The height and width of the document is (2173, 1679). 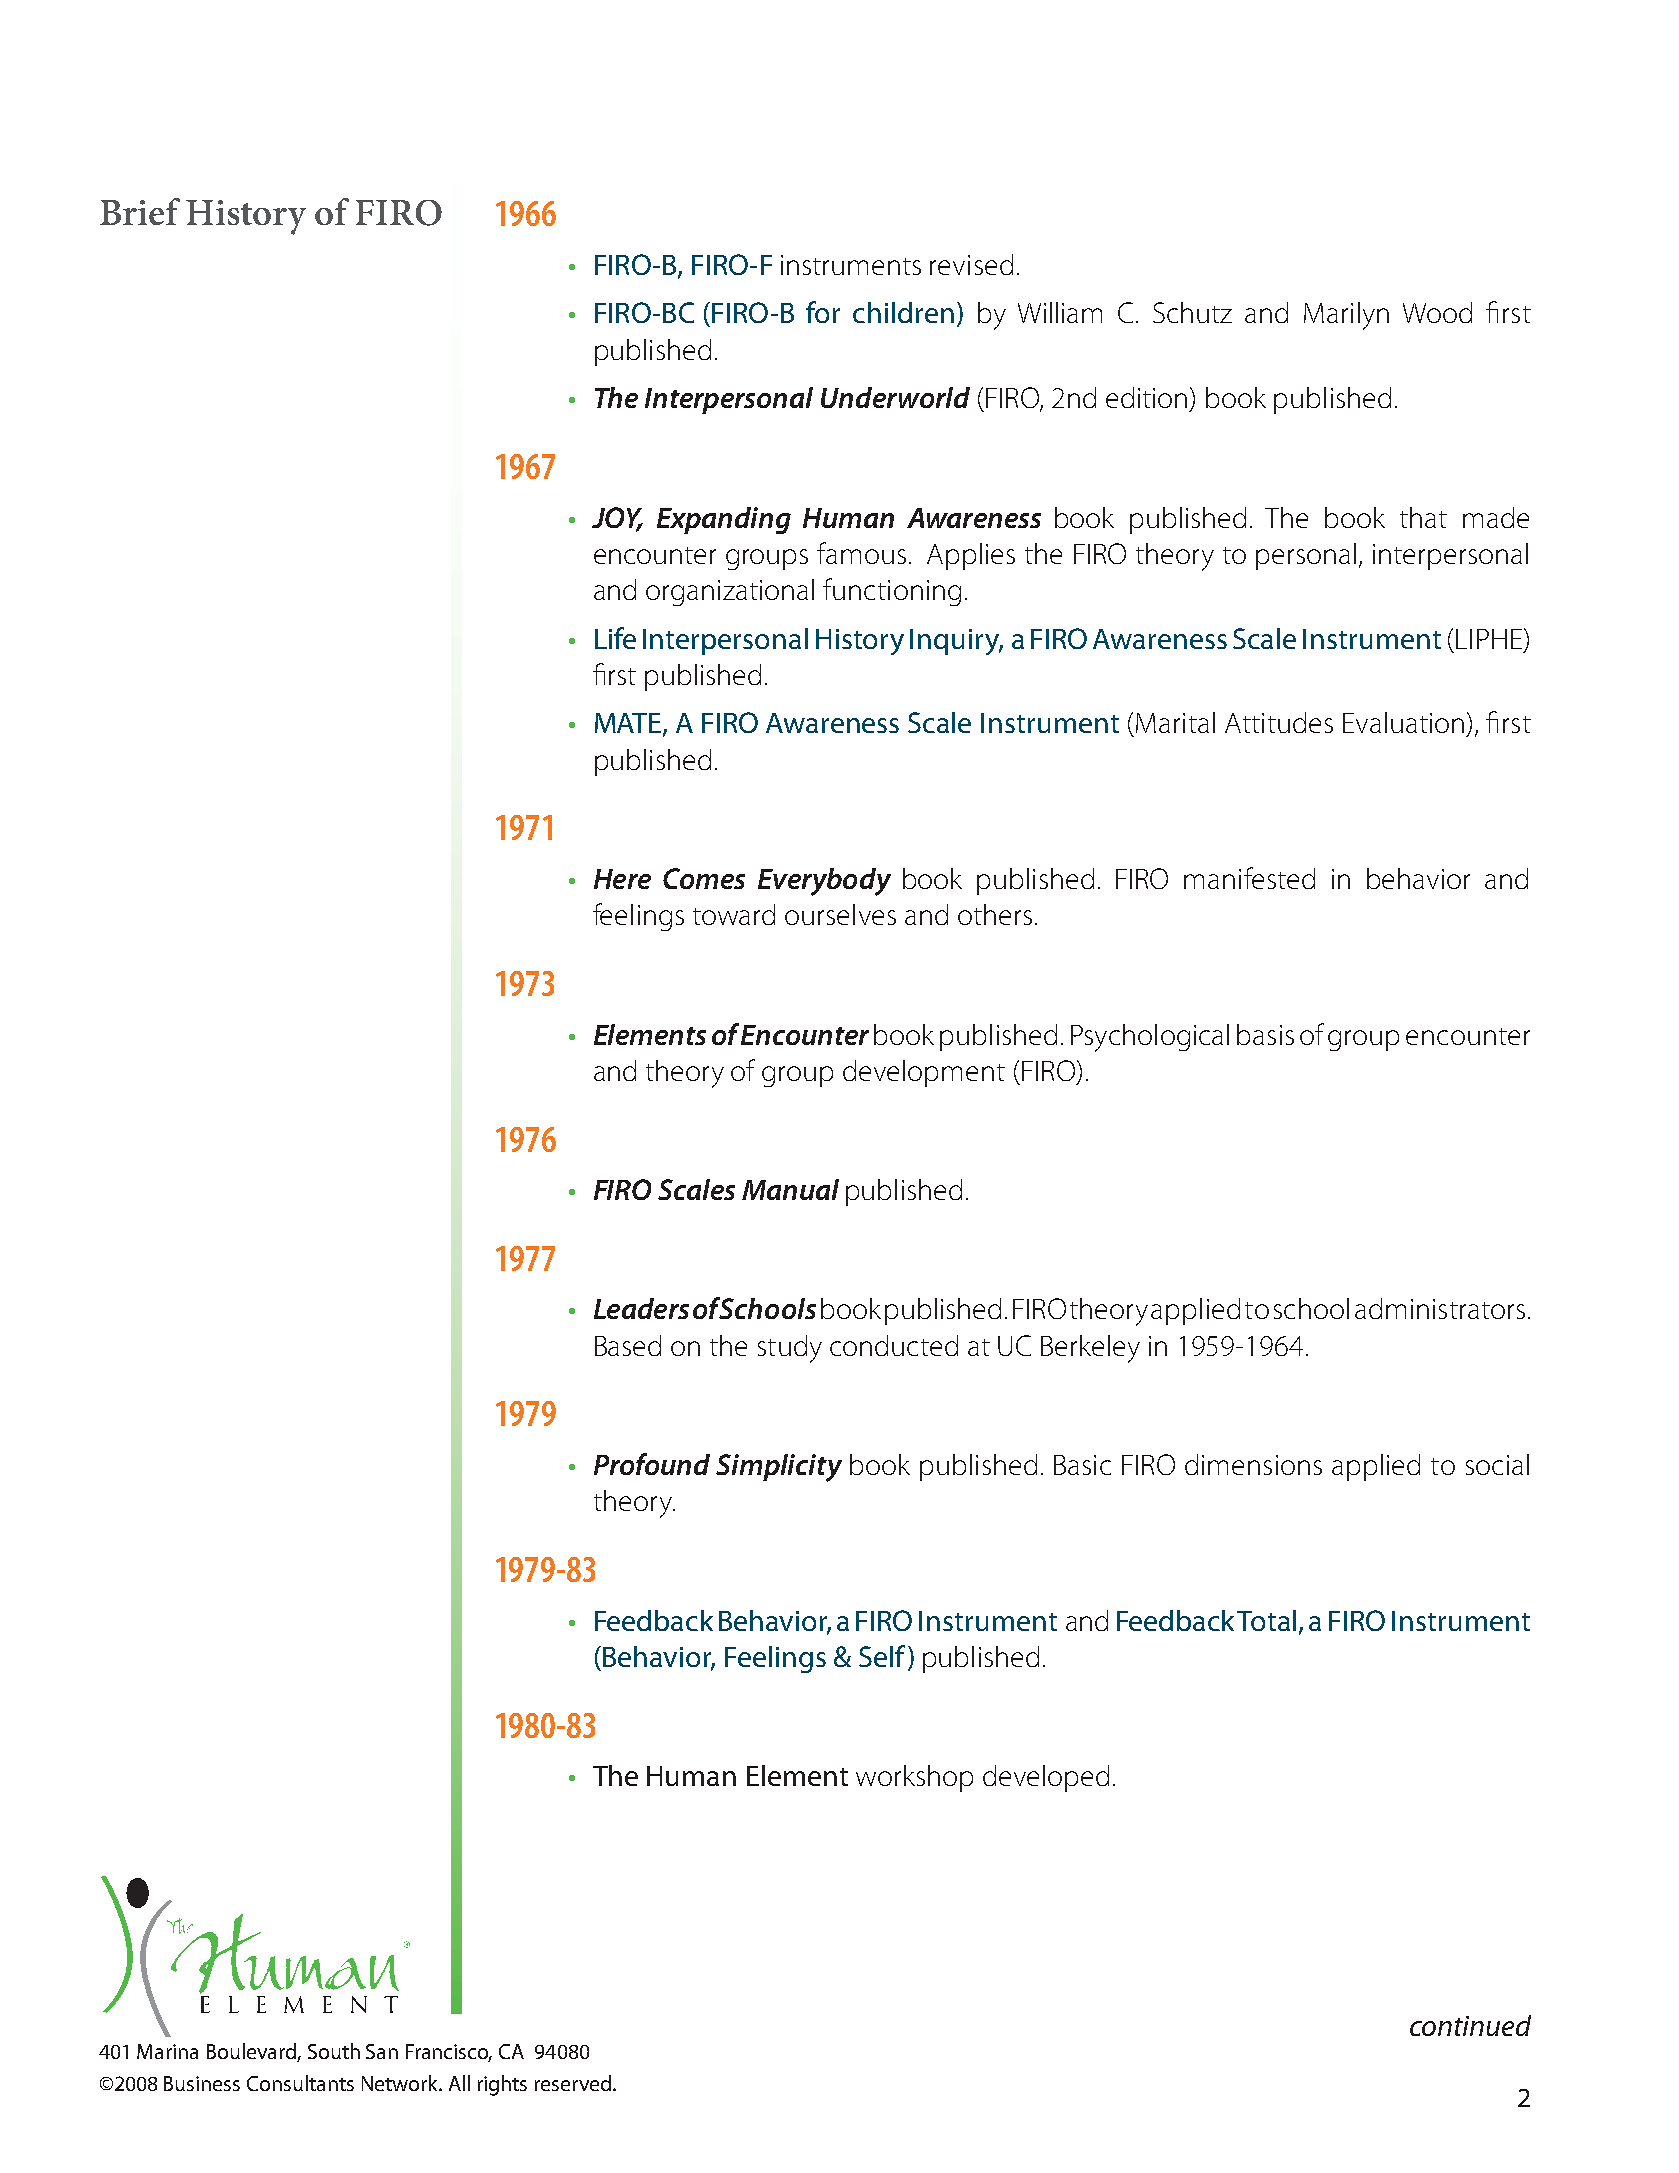 I want to click on Brief, so click(x=140, y=211).
